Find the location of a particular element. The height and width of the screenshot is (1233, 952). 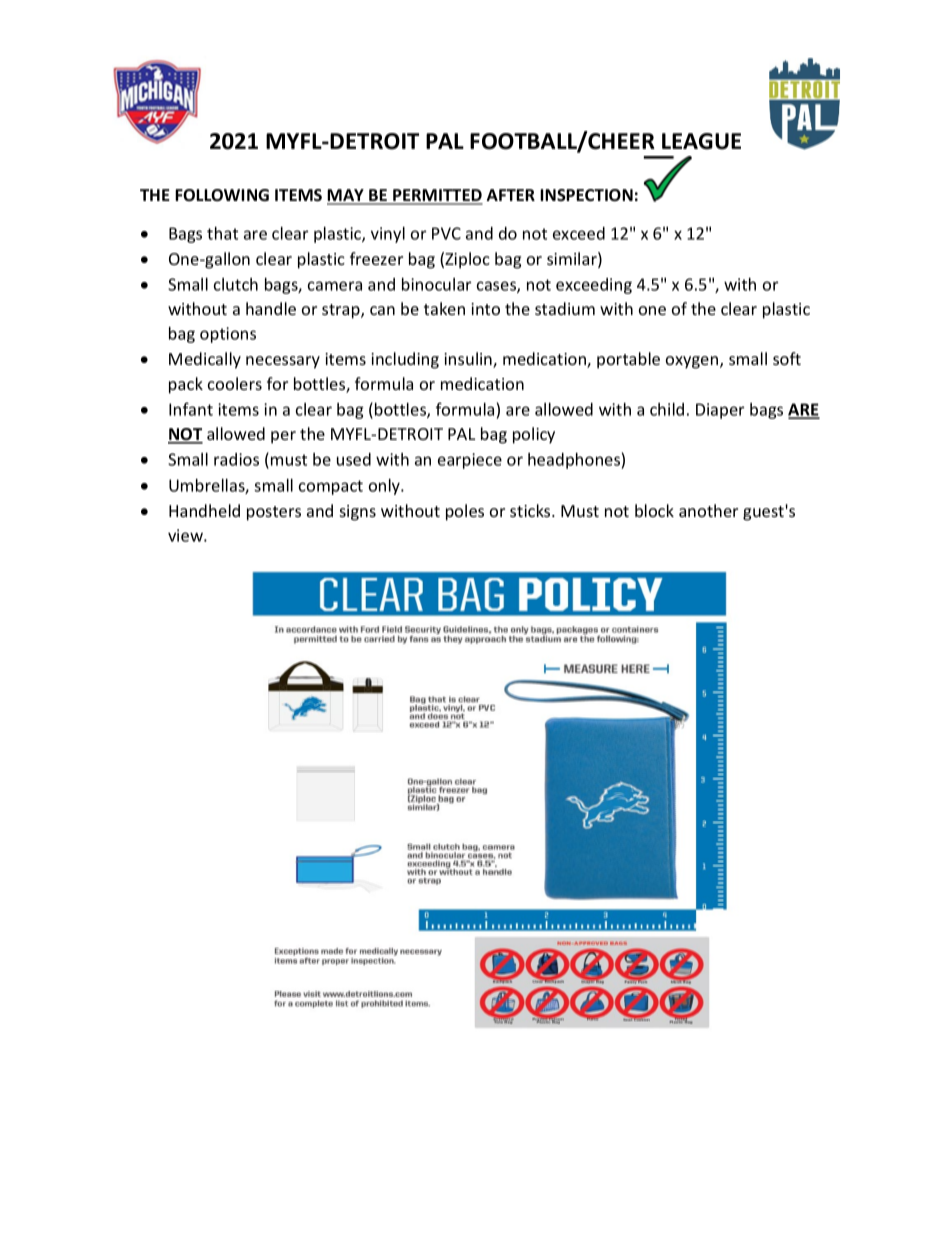

PVC is located at coordinates (446, 233).
